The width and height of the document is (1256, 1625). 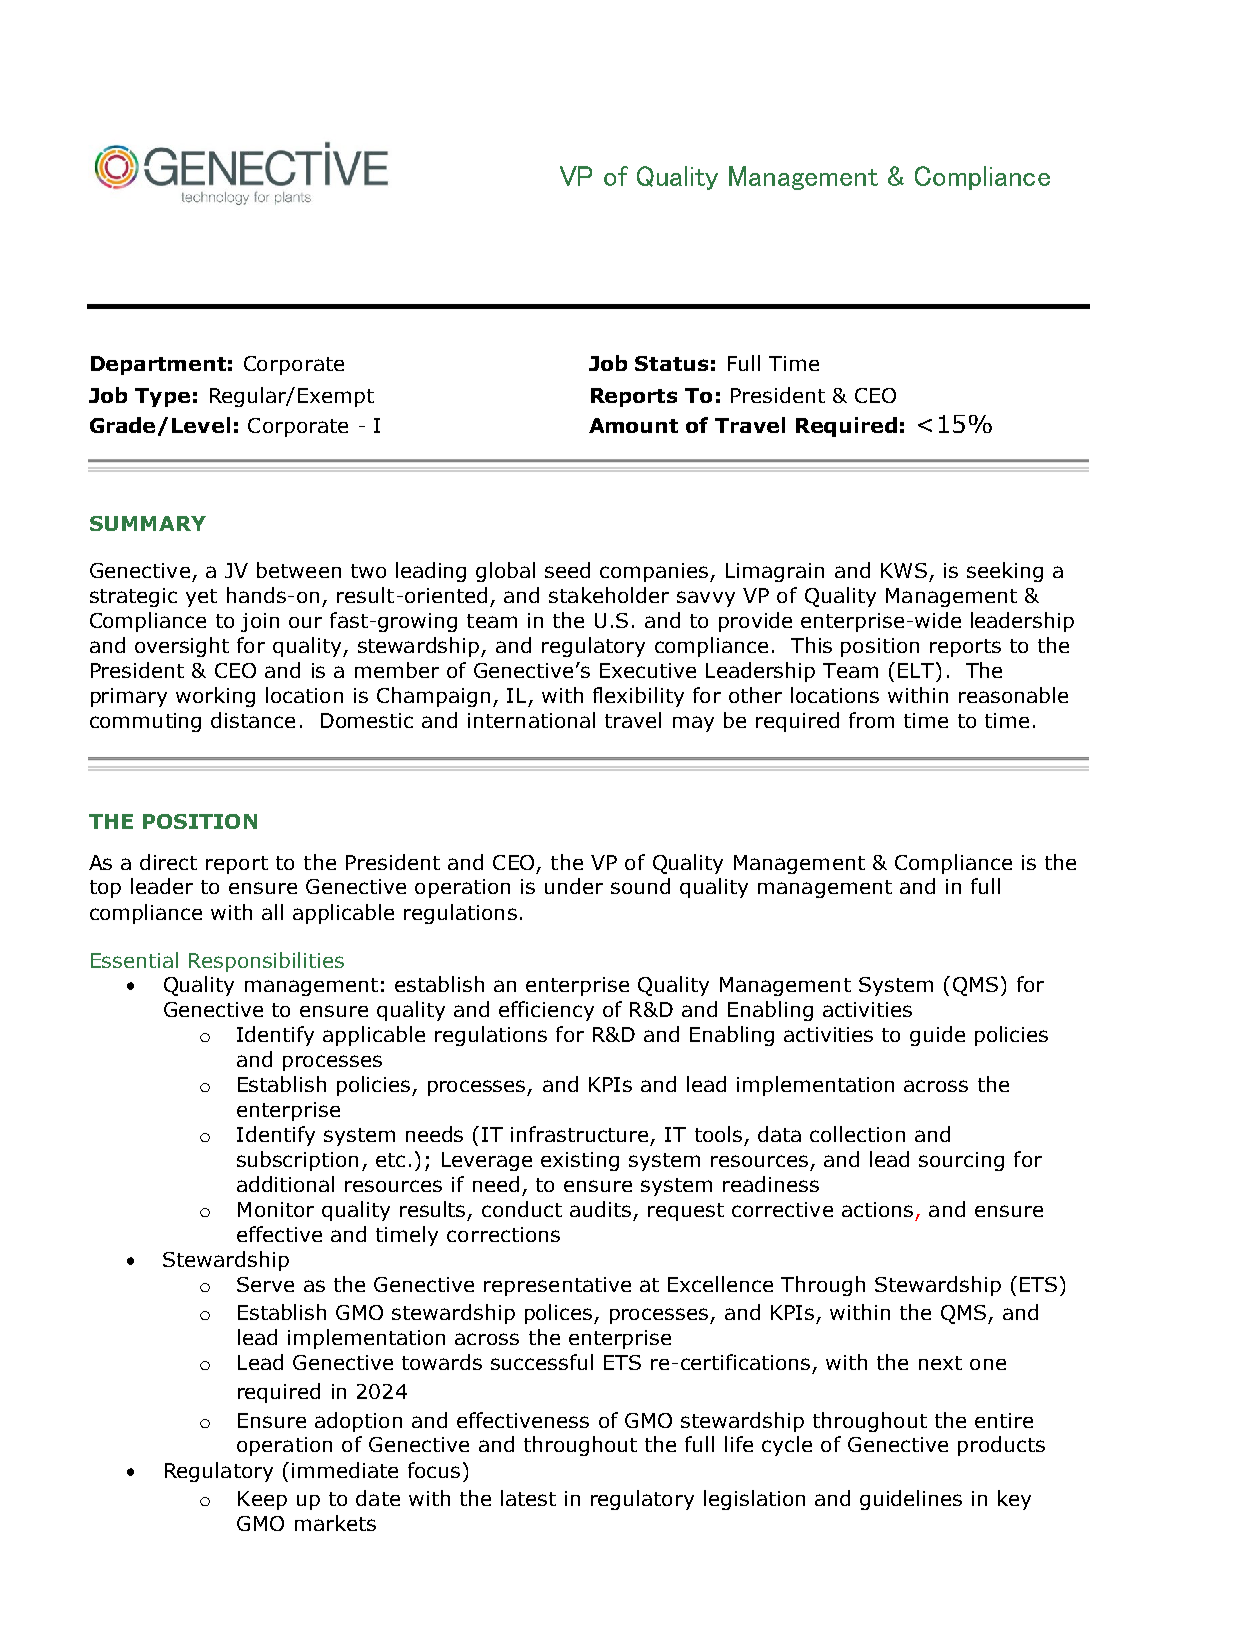 What do you see at coordinates (871, 720) in the document?
I see `from` at bounding box center [871, 720].
